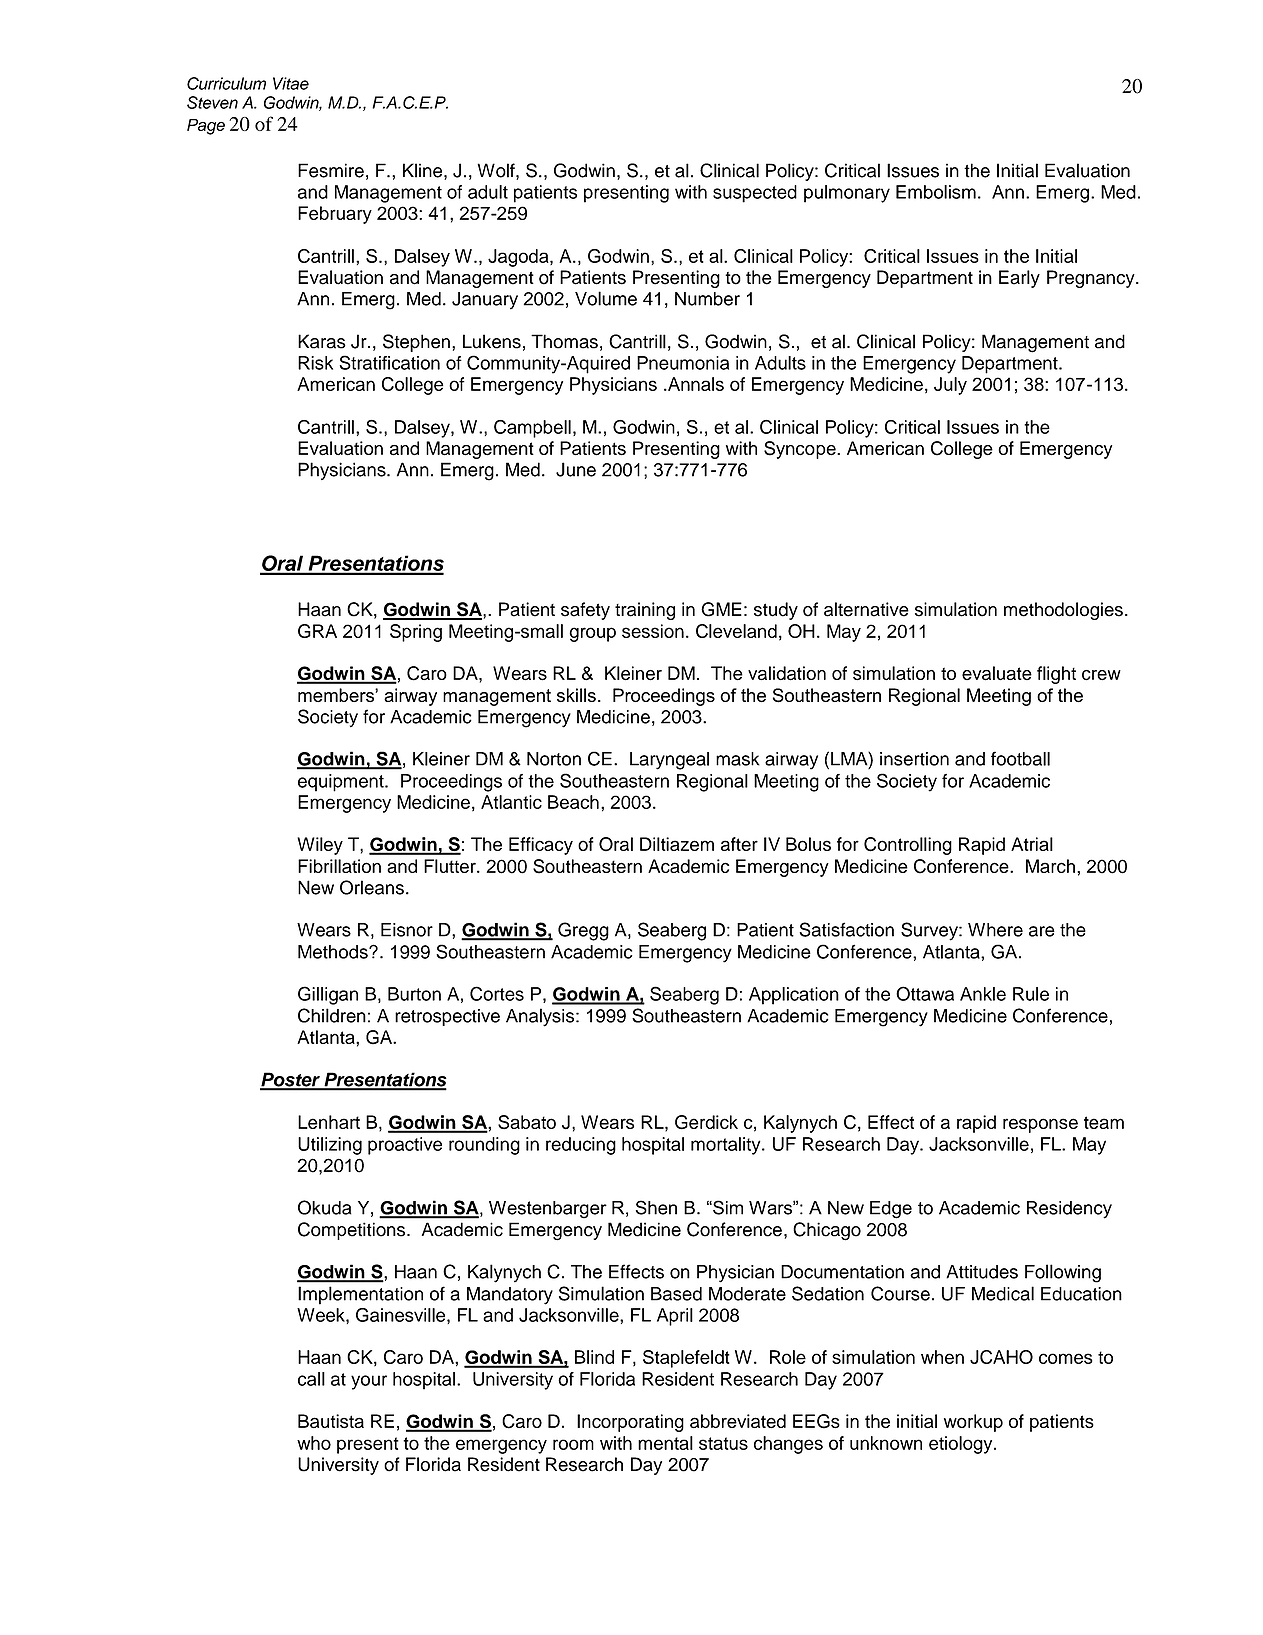  I want to click on Embolism, so click(936, 192).
